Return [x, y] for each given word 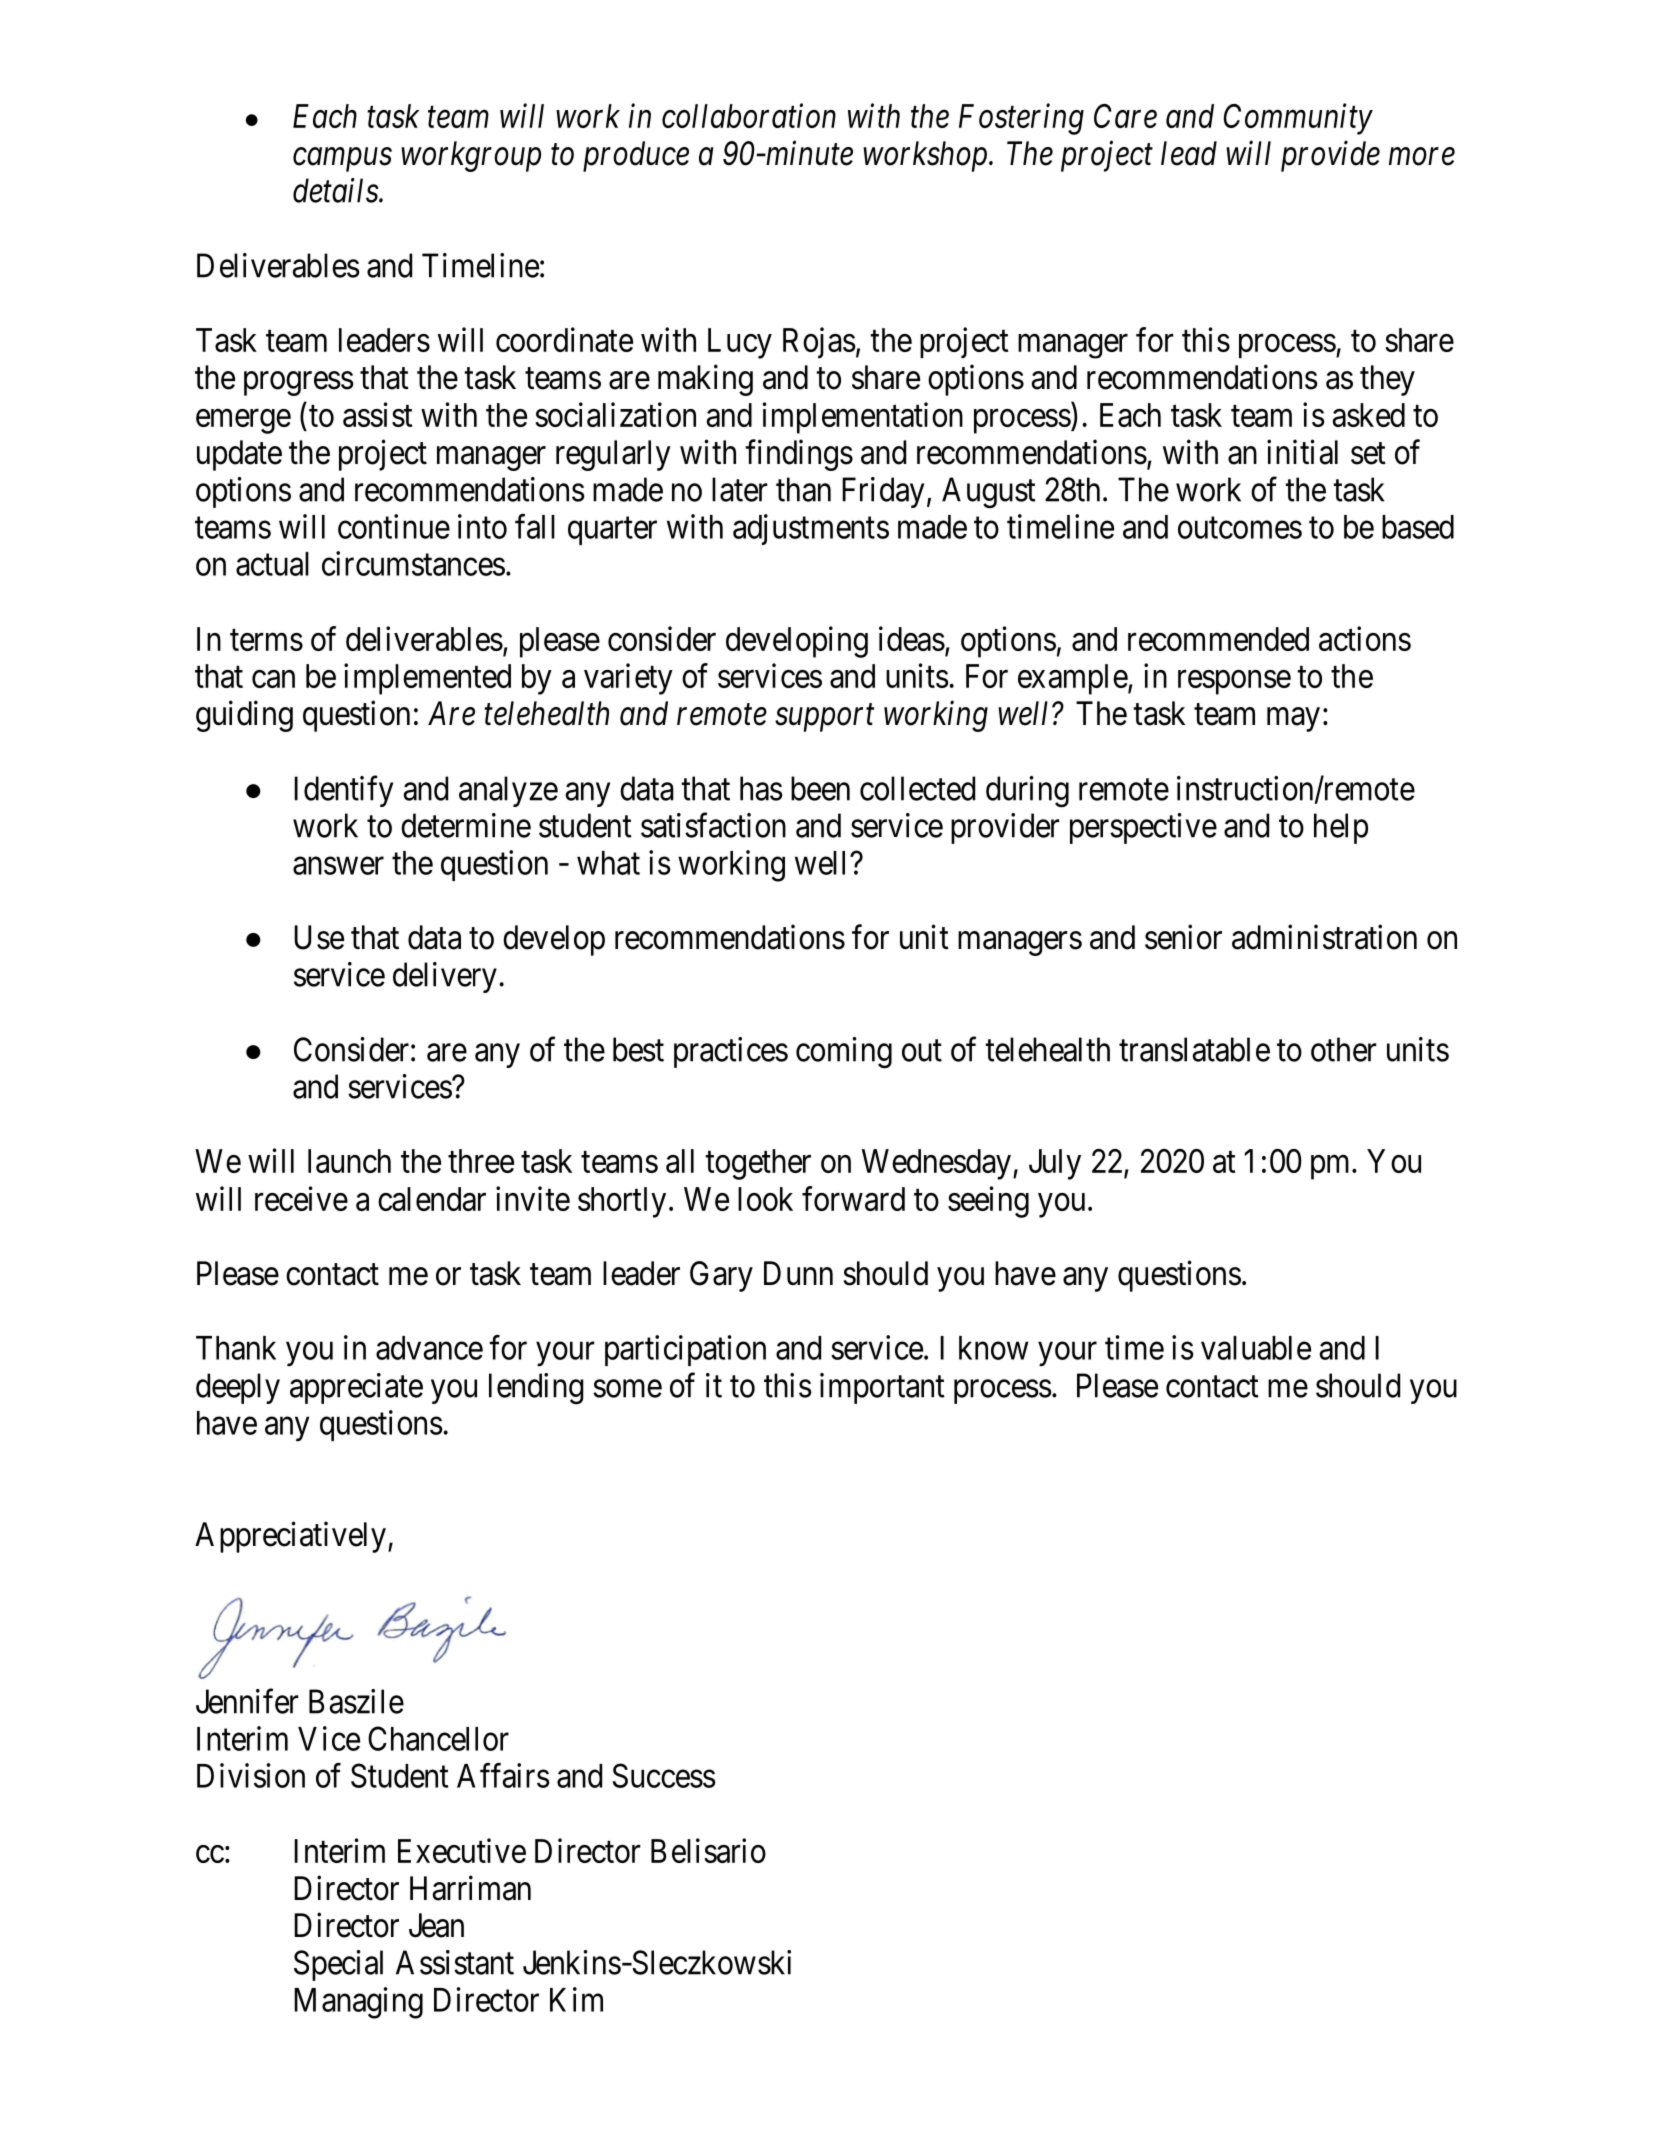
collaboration [749, 115]
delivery [445, 977]
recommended [1218, 639]
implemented [427, 679]
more [1422, 157]
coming [844, 1053]
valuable [1256, 1348]
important [882, 1388]
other [1344, 1049]
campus [342, 160]
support [824, 718]
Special [338, 1965]
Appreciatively [290, 1537]
